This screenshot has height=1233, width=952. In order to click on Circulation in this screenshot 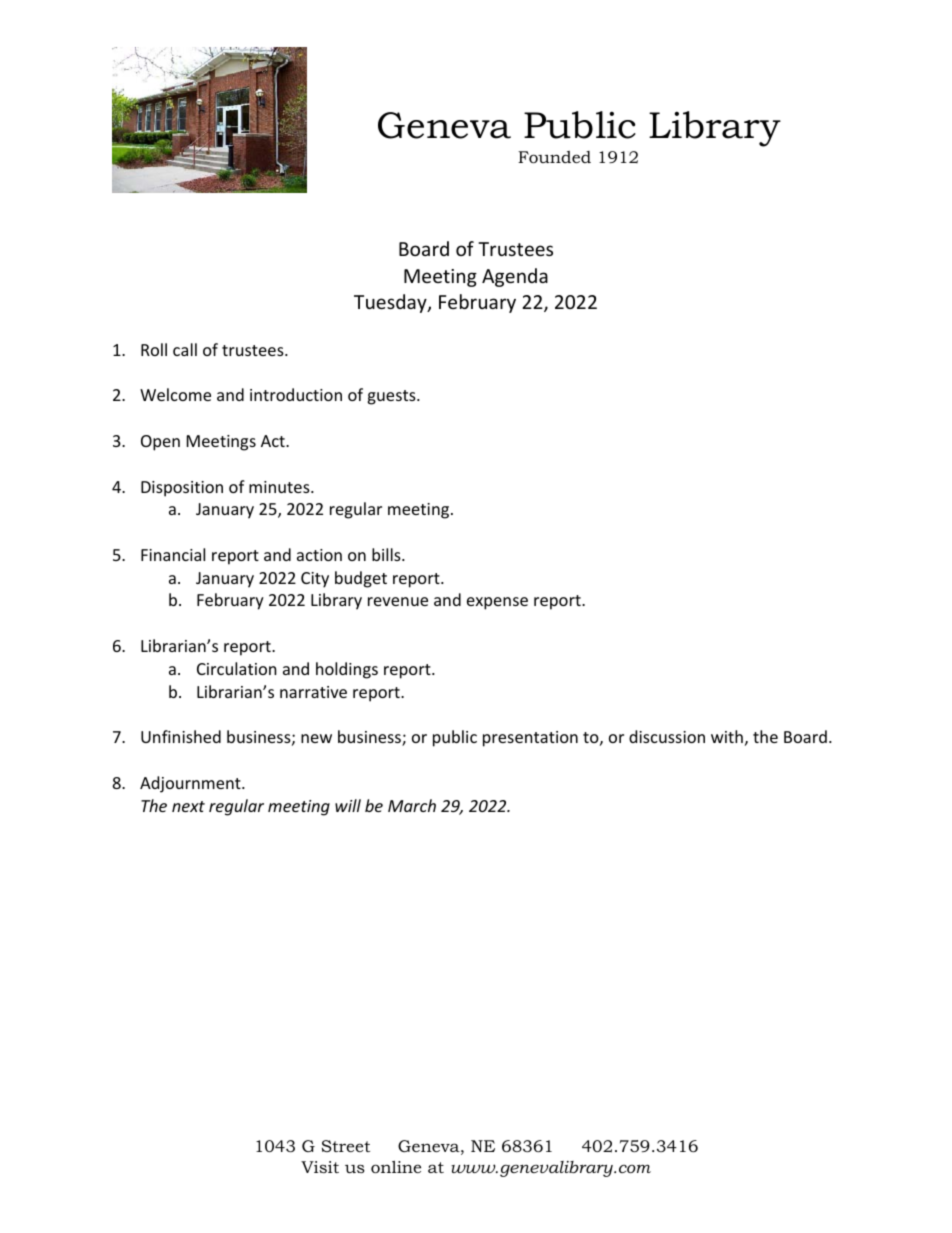, I will do `click(237, 668)`.
